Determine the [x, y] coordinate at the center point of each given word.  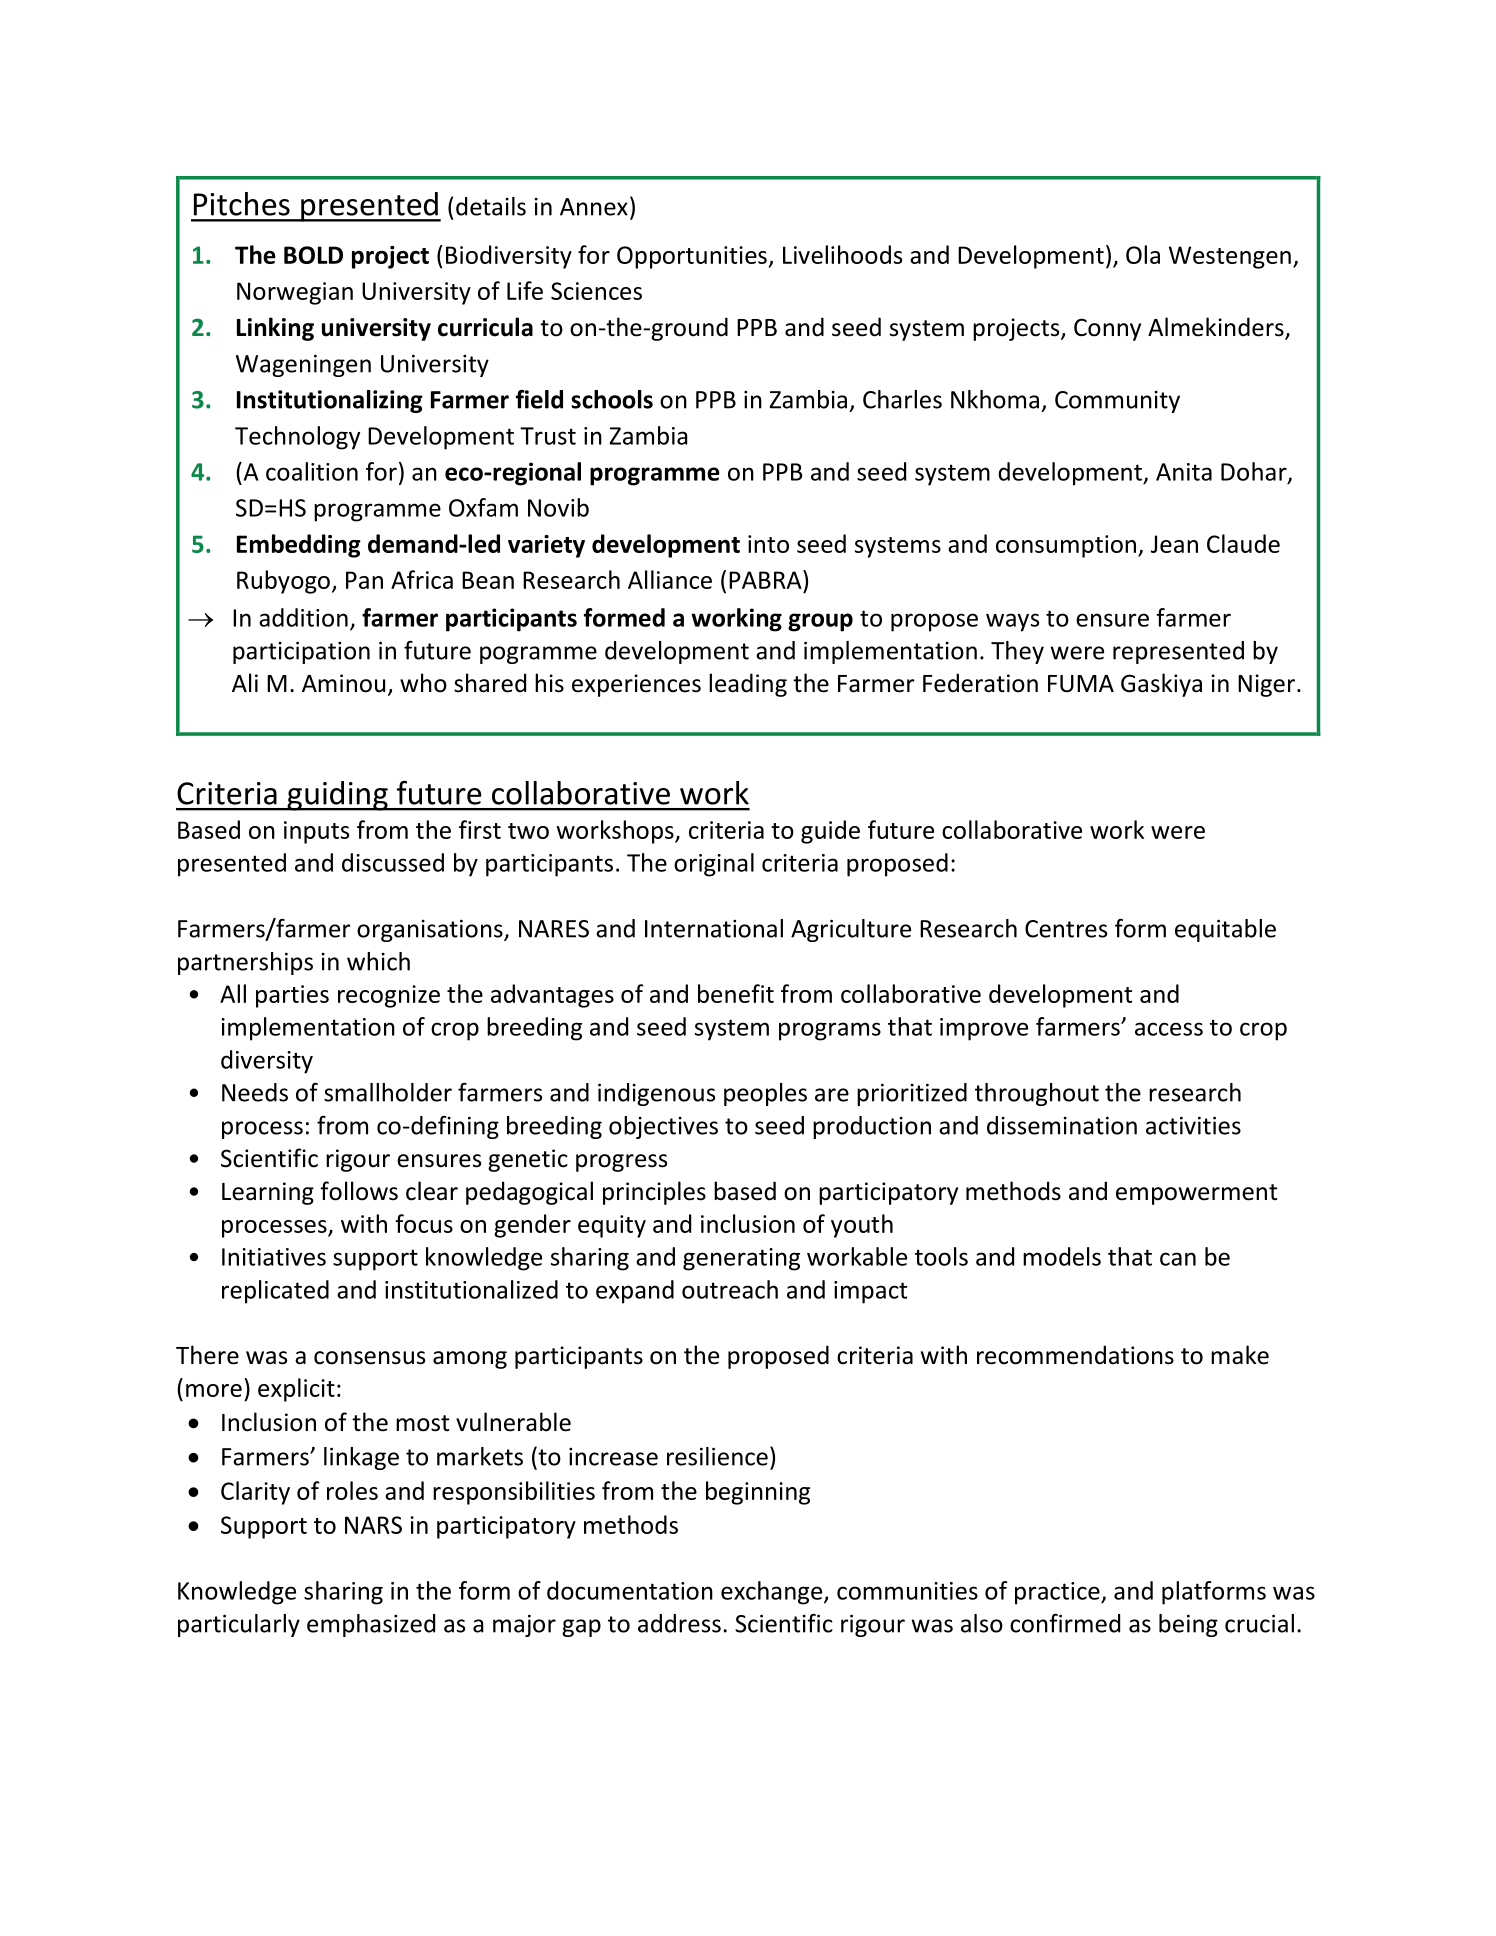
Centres [1066, 929]
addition [303, 617]
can [1178, 1259]
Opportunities [693, 257]
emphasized [371, 1625]
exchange [773, 1593]
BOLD [313, 255]
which [378, 961]
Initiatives [274, 1257]
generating [741, 1259]
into [768, 544]
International [714, 928]
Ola [1143, 254]
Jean [1174, 544]
